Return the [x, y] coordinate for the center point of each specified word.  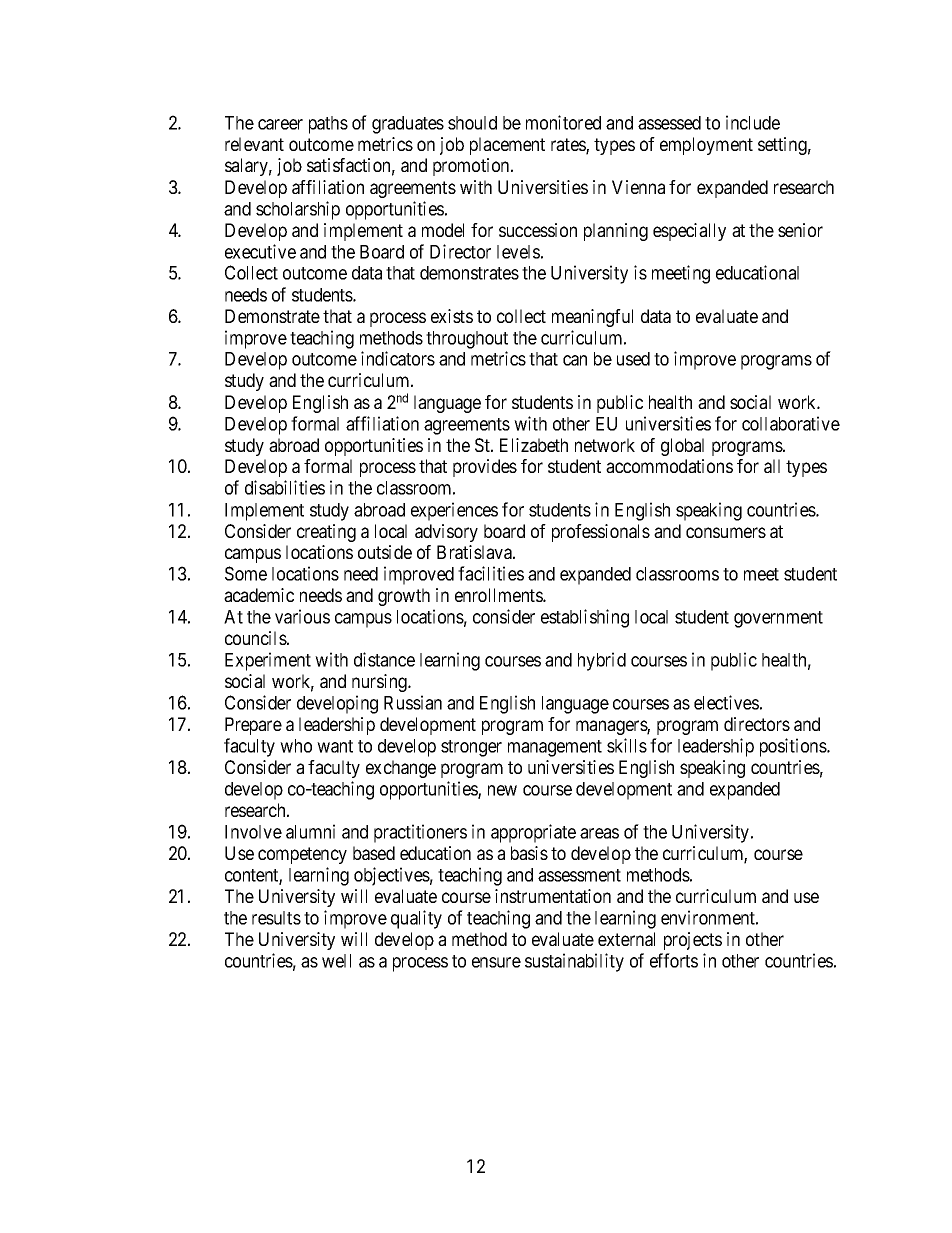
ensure [496, 962]
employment [706, 146]
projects [693, 941]
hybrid [602, 661]
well [336, 961]
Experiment [268, 661]
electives [726, 702]
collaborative [791, 423]
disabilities [285, 487]
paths [328, 125]
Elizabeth [534, 445]
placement [507, 146]
